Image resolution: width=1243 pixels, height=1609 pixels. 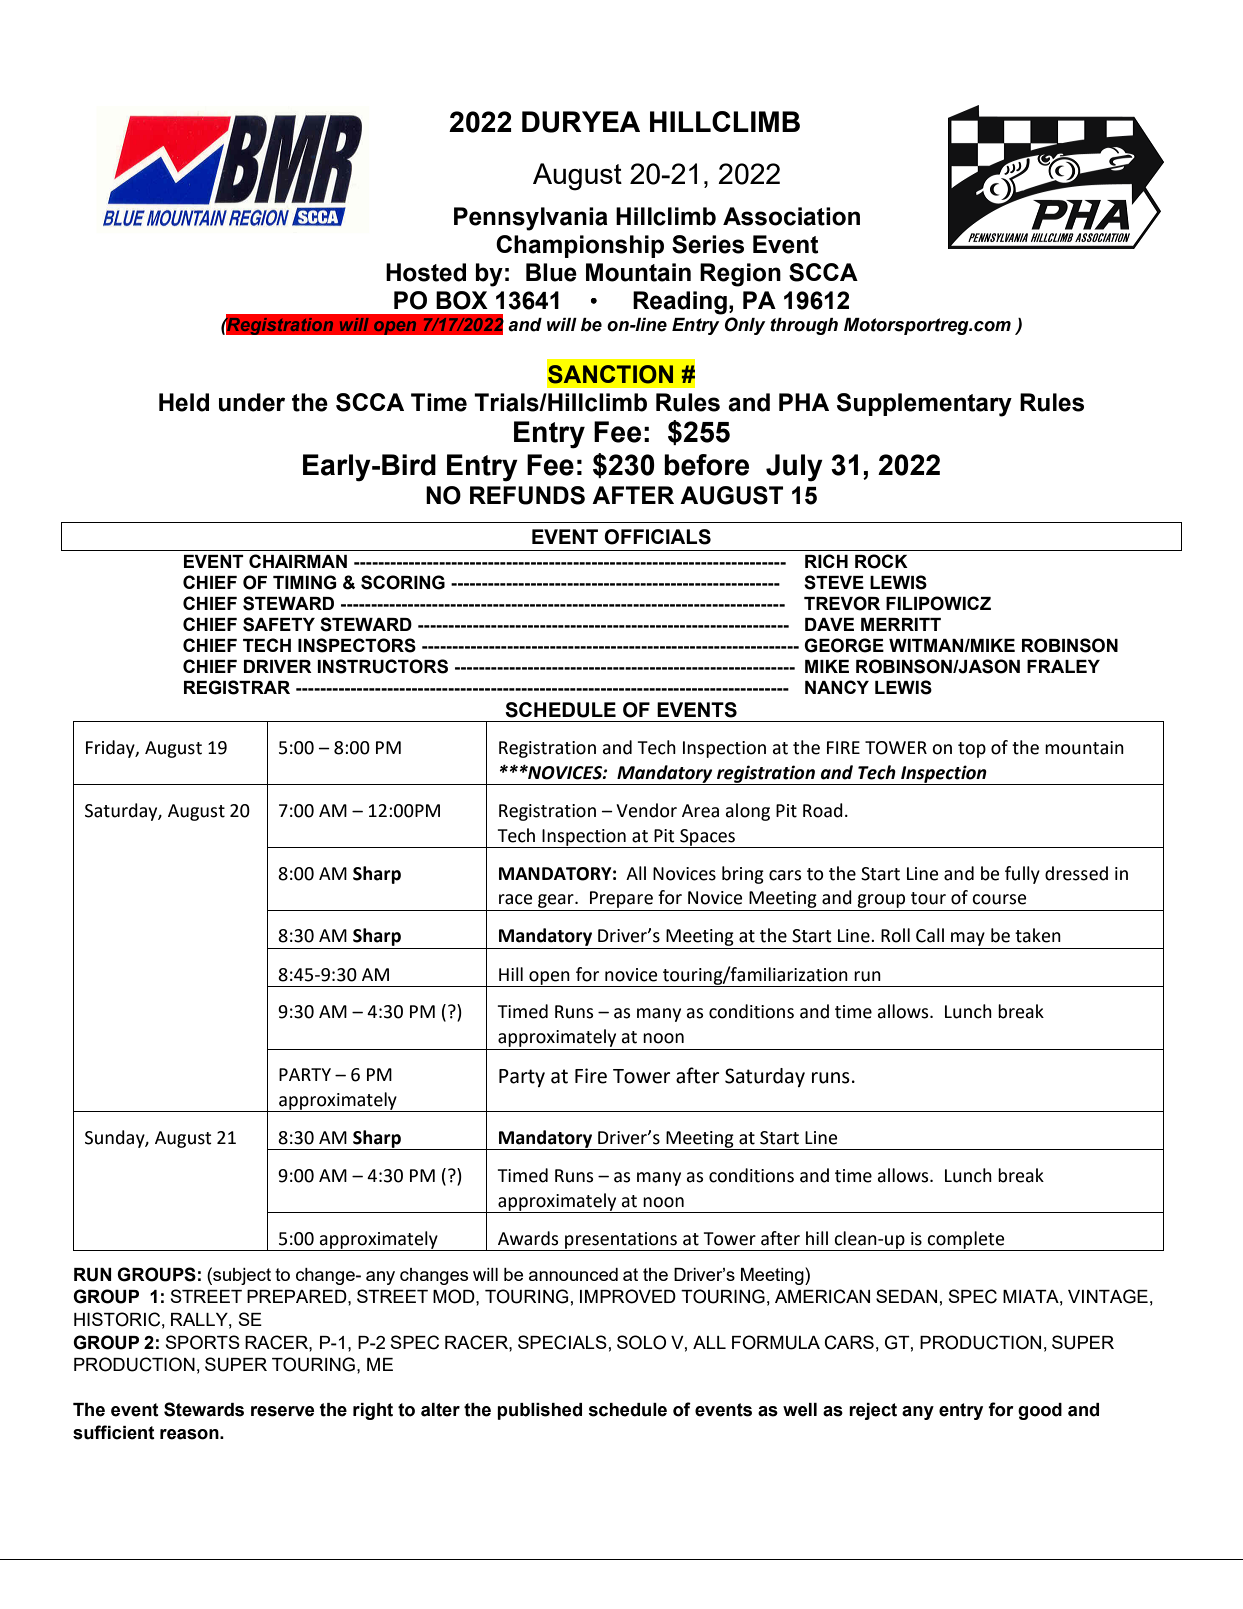 I want to click on good, so click(x=1040, y=1411).
